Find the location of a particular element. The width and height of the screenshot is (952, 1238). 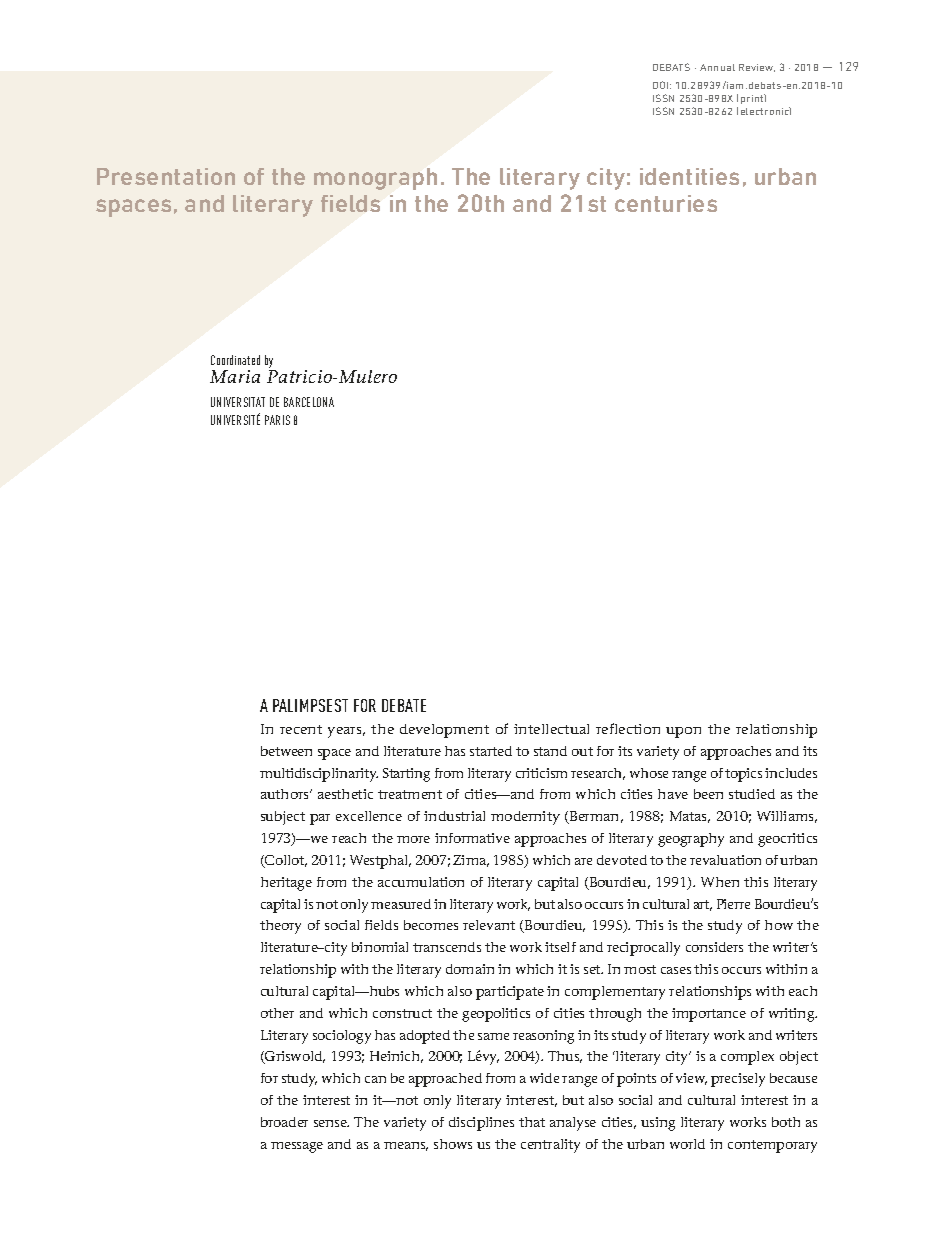

disciplines is located at coordinates (481, 1124).
